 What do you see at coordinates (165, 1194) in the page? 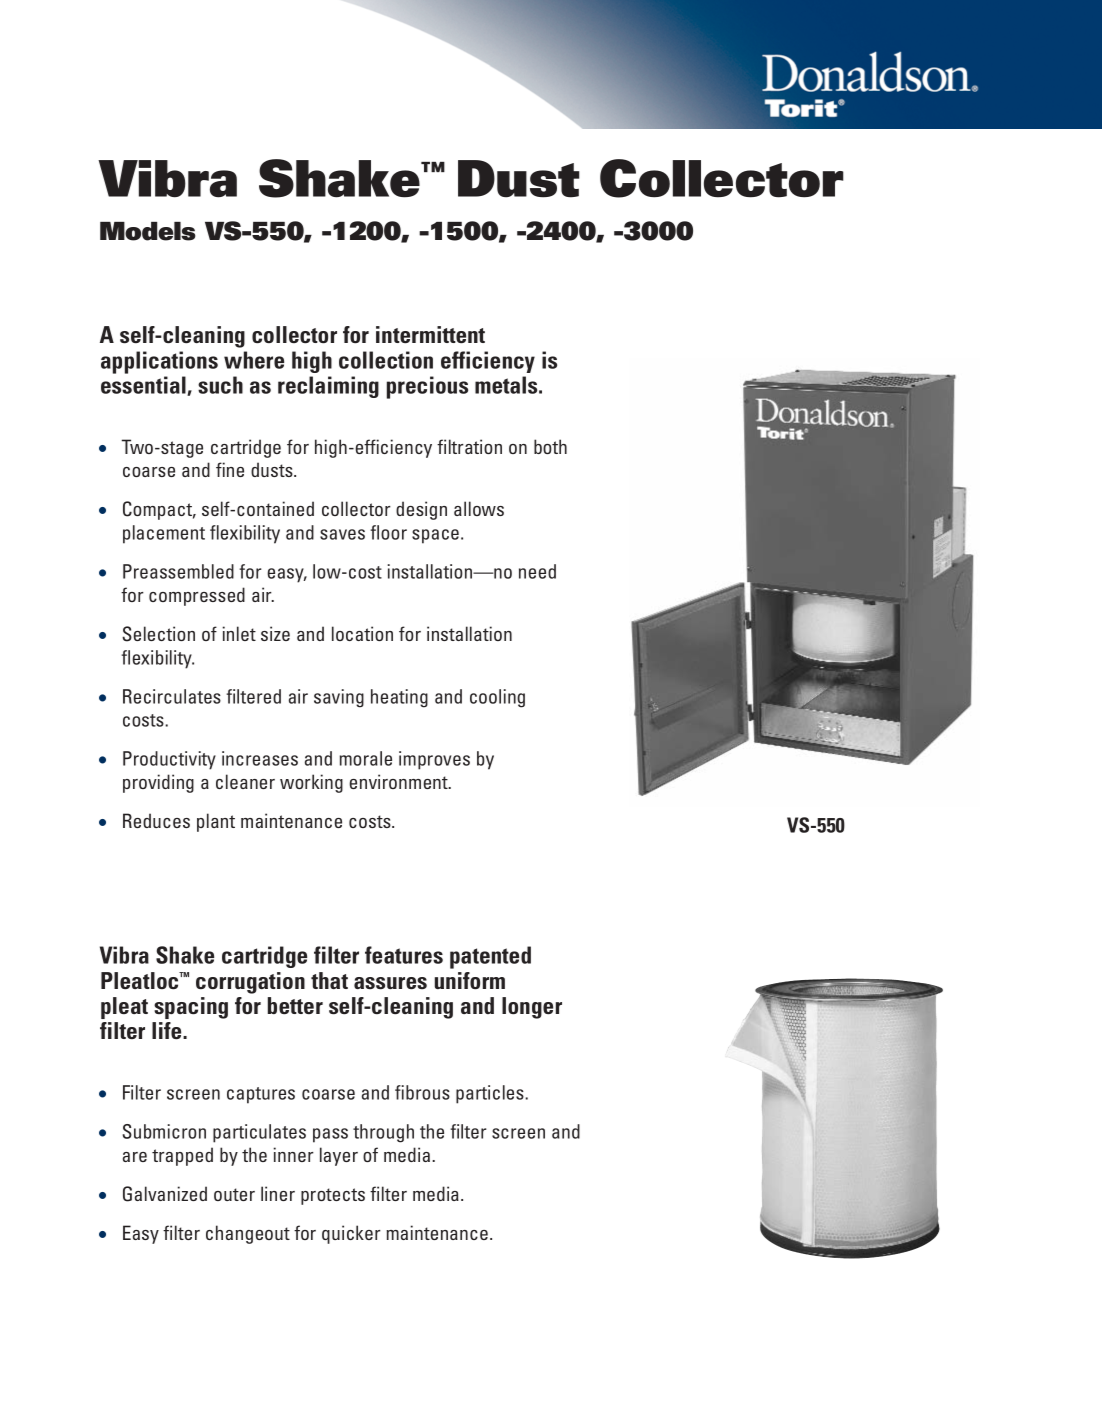
I see `Galvanized` at bounding box center [165, 1194].
